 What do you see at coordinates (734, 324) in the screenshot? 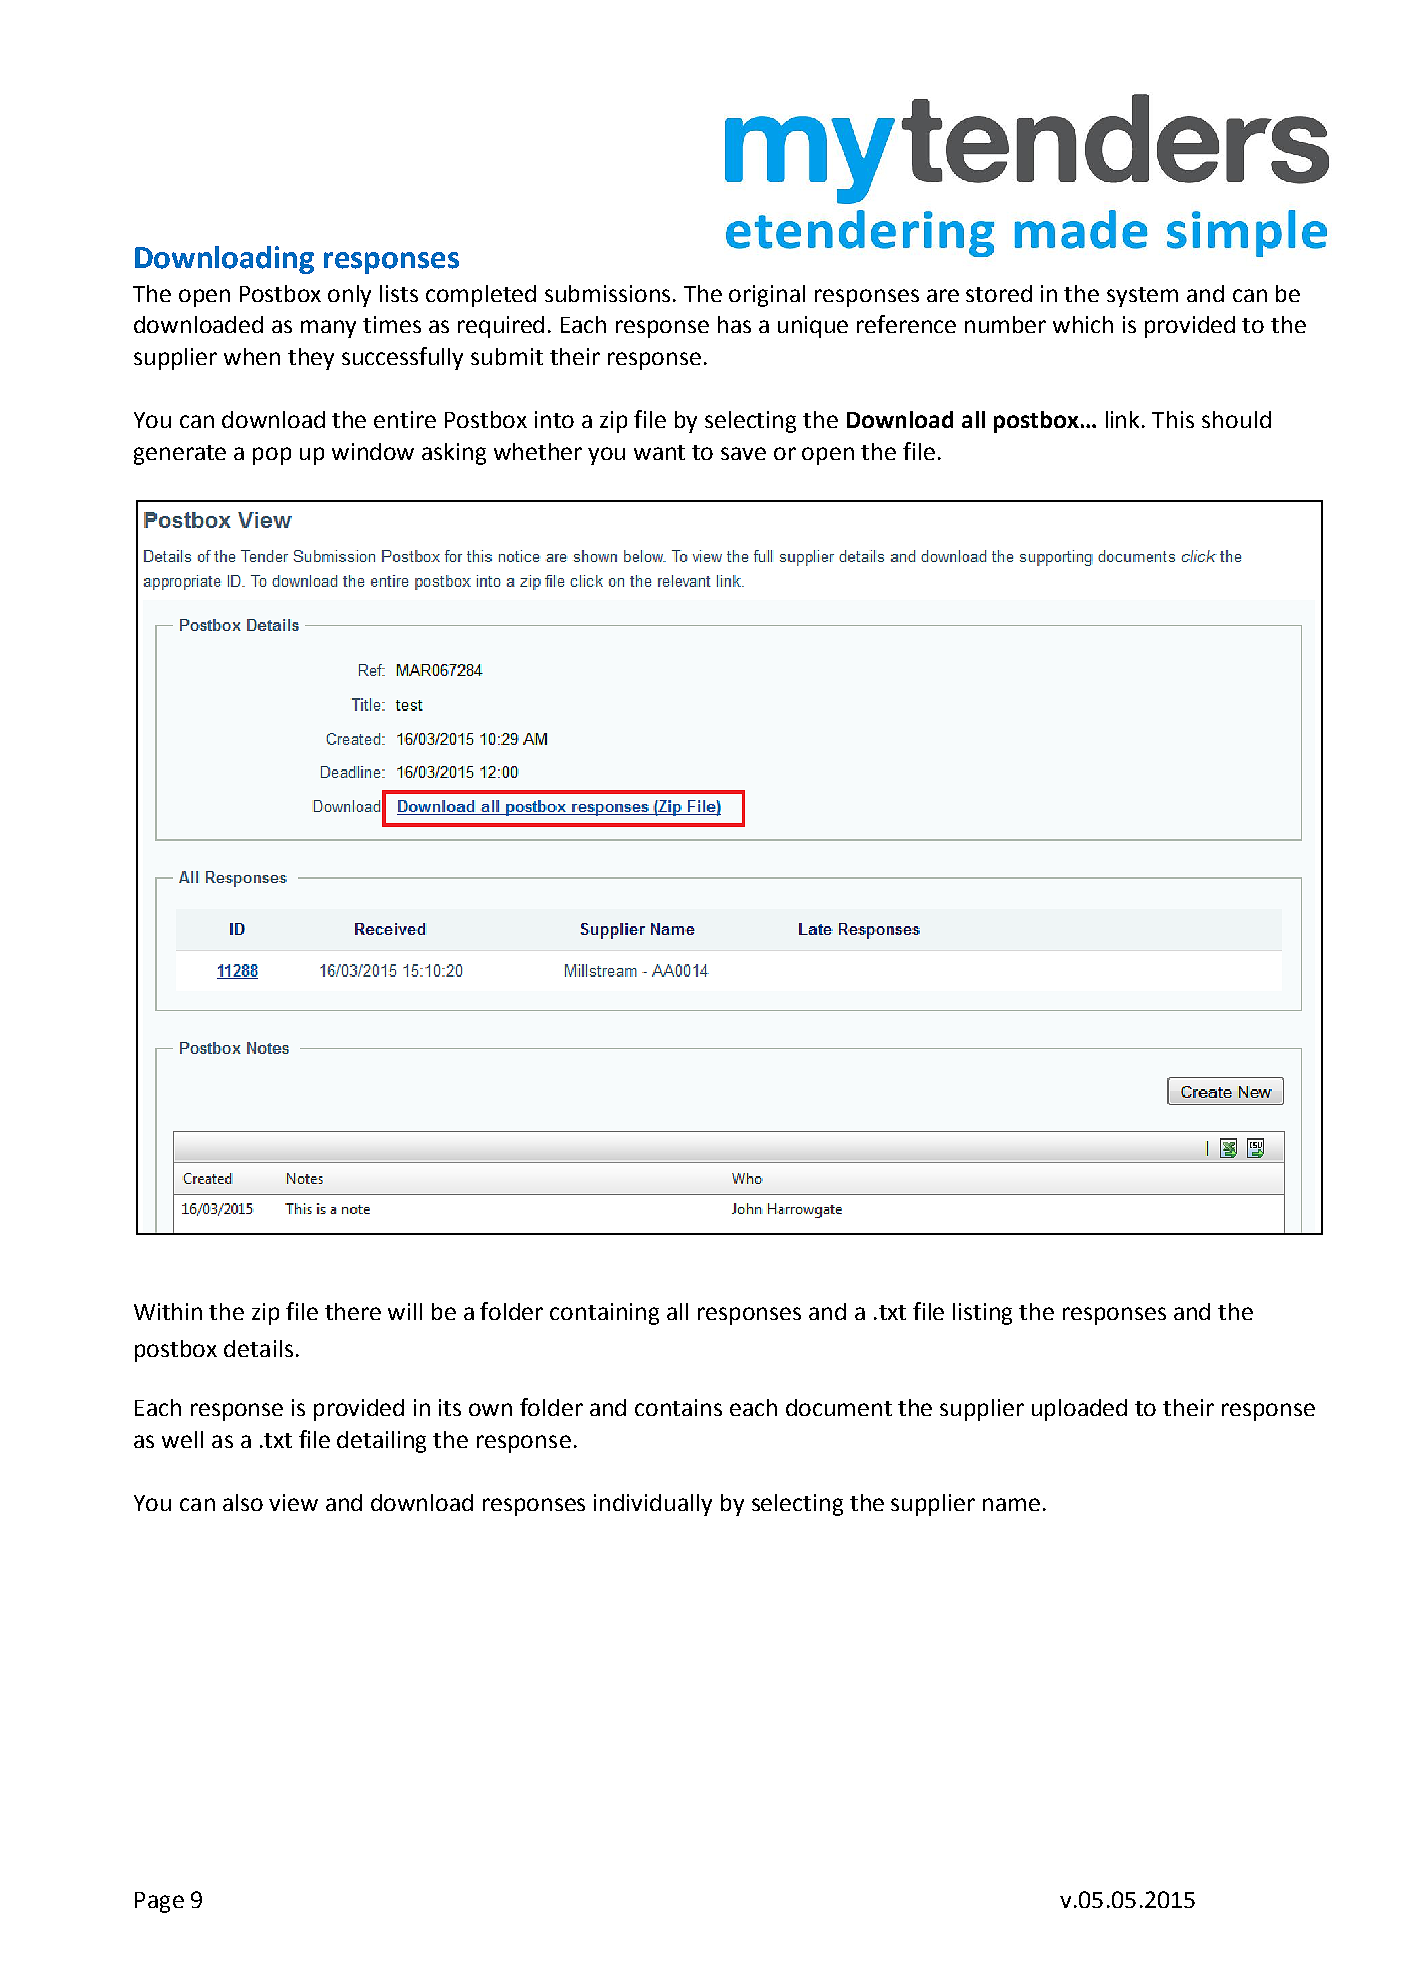
I see `has` at bounding box center [734, 324].
